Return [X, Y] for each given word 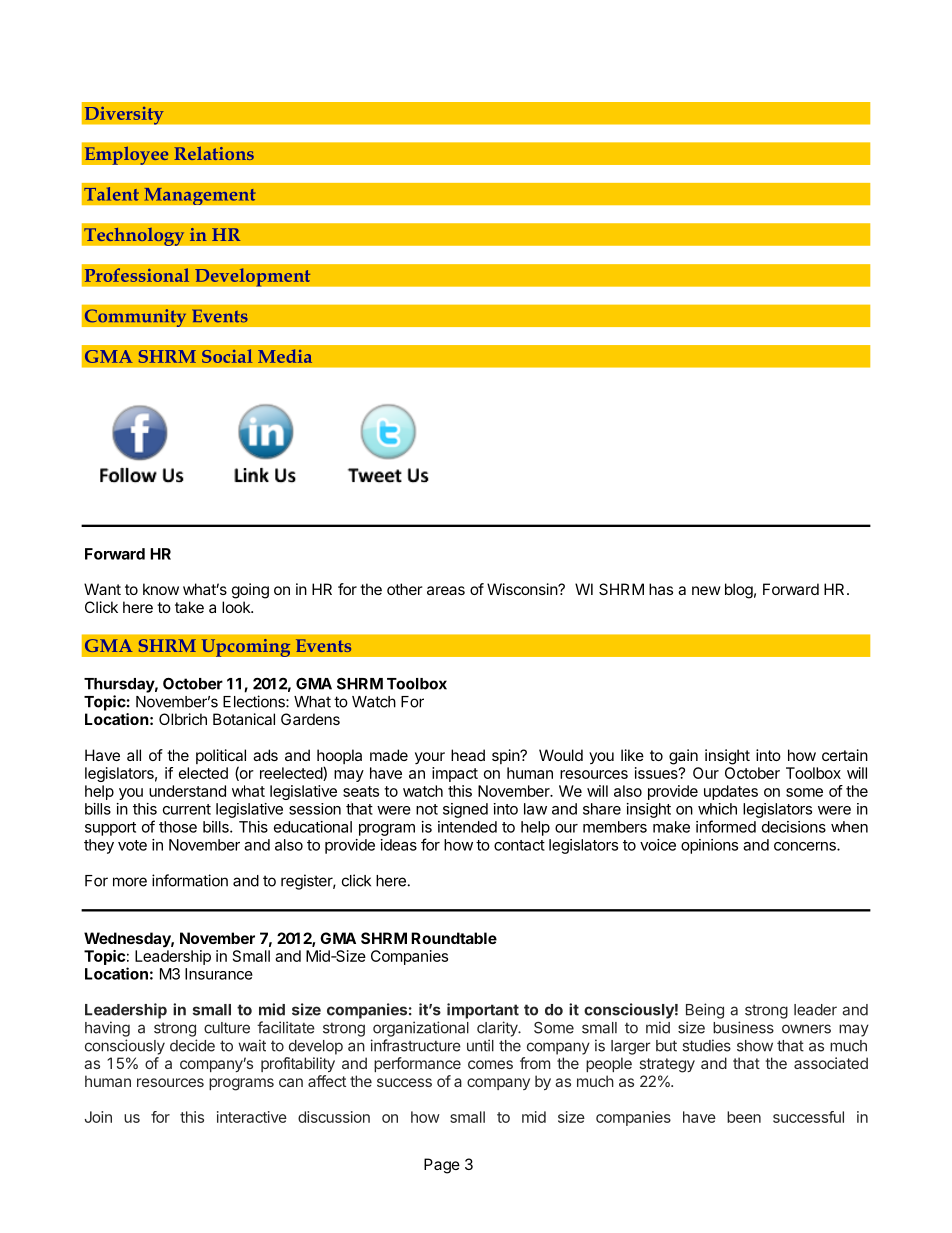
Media [285, 356]
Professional [137, 275]
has [661, 589]
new [706, 590]
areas [446, 590]
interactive [252, 1117]
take [189, 607]
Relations [214, 153]
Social [227, 356]
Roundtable [454, 938]
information [190, 880]
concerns [806, 846]
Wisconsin [523, 589]
